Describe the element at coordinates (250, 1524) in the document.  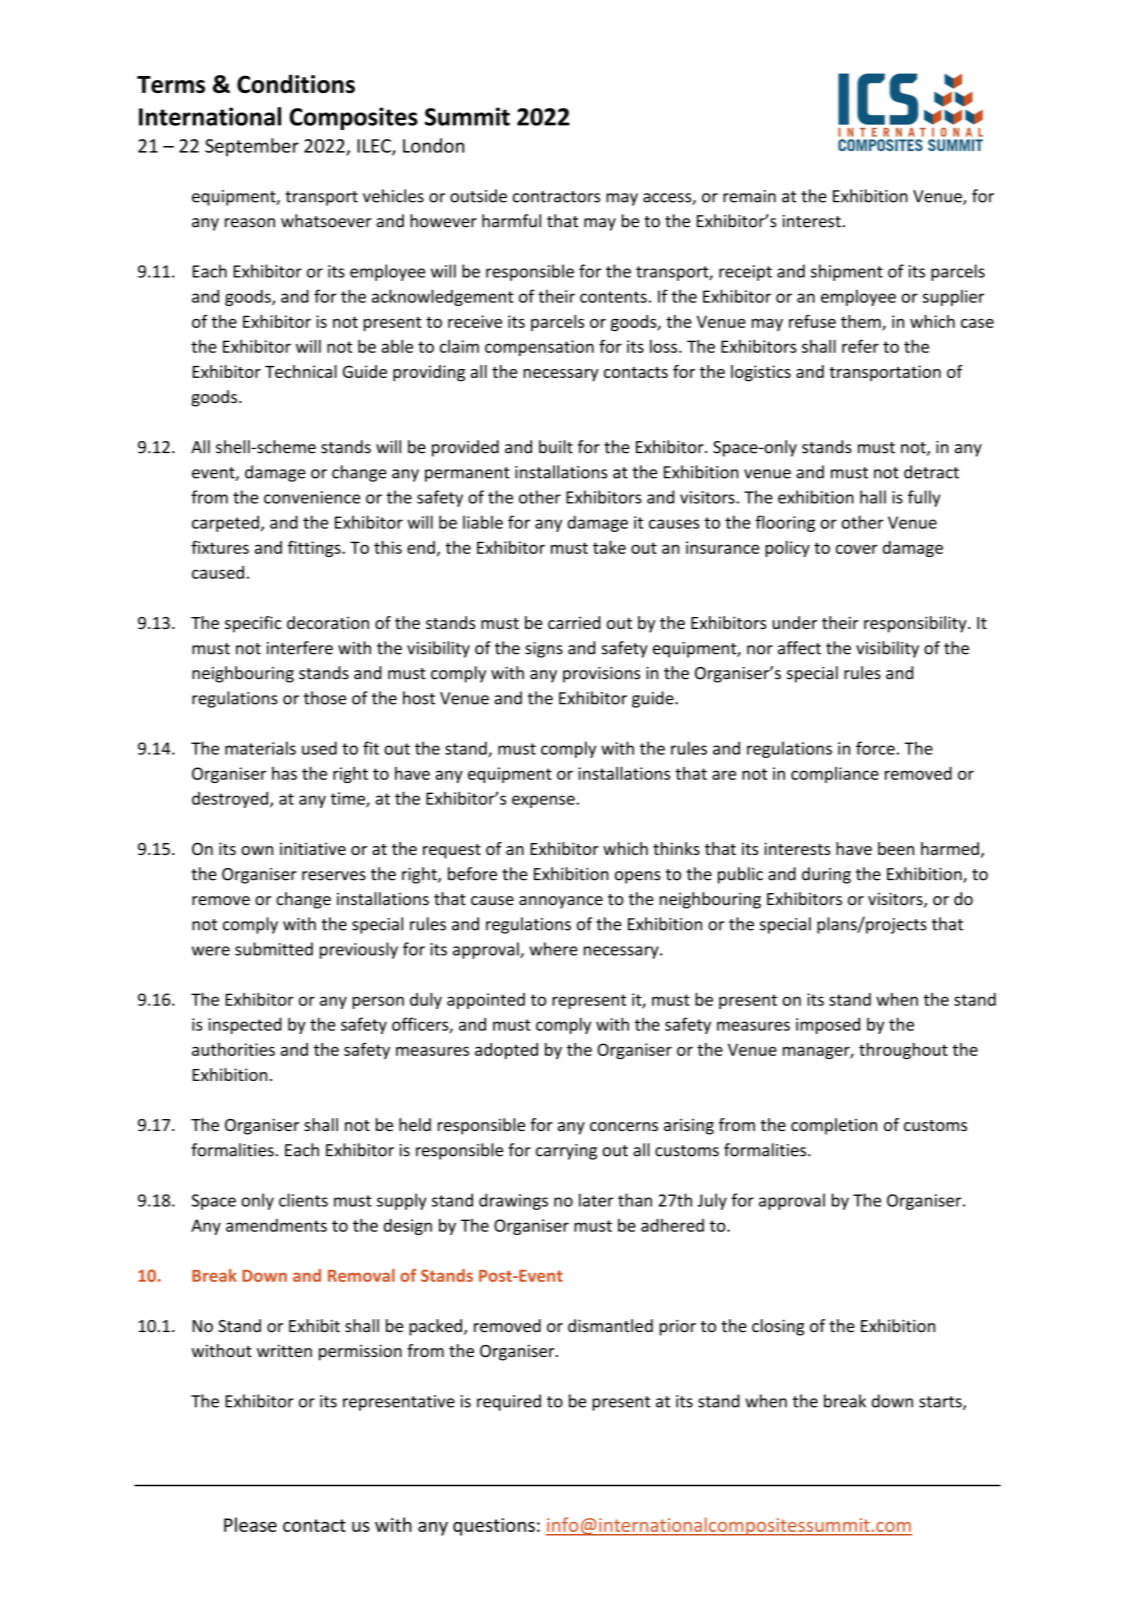
I see `Please` at that location.
